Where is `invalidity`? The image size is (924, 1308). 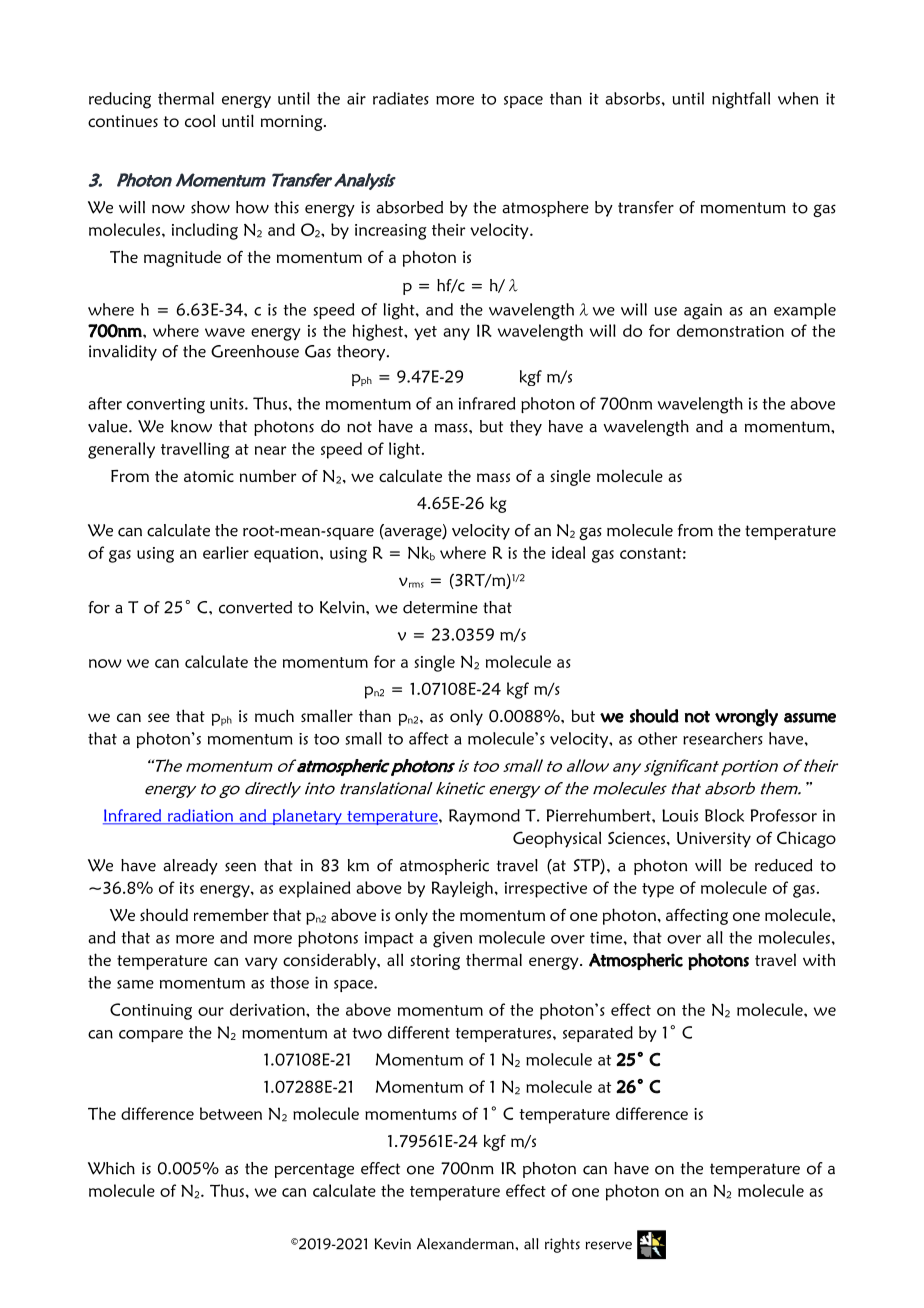
invalidity is located at coordinates (123, 353).
